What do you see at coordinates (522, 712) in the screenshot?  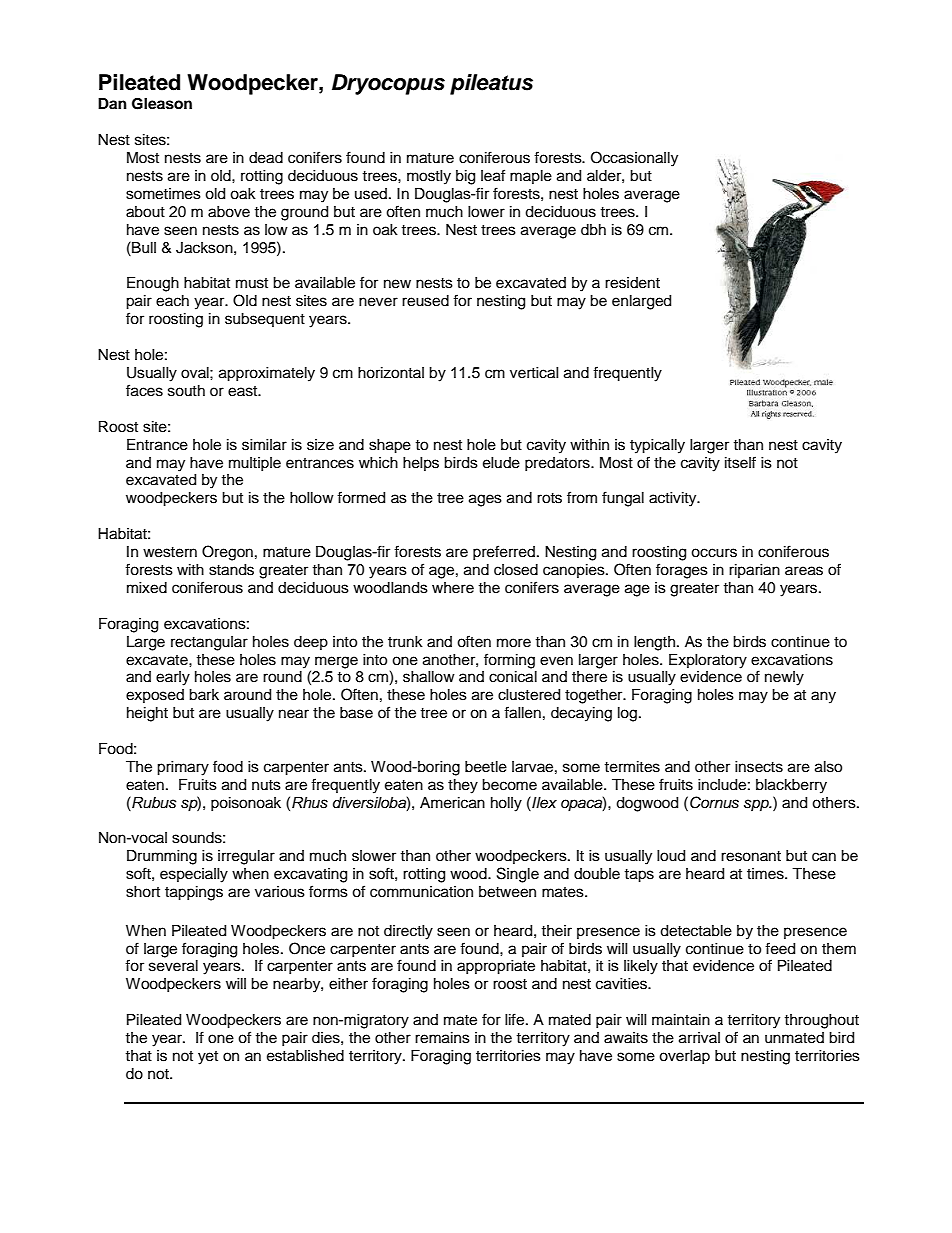 I see `fallen` at bounding box center [522, 712].
